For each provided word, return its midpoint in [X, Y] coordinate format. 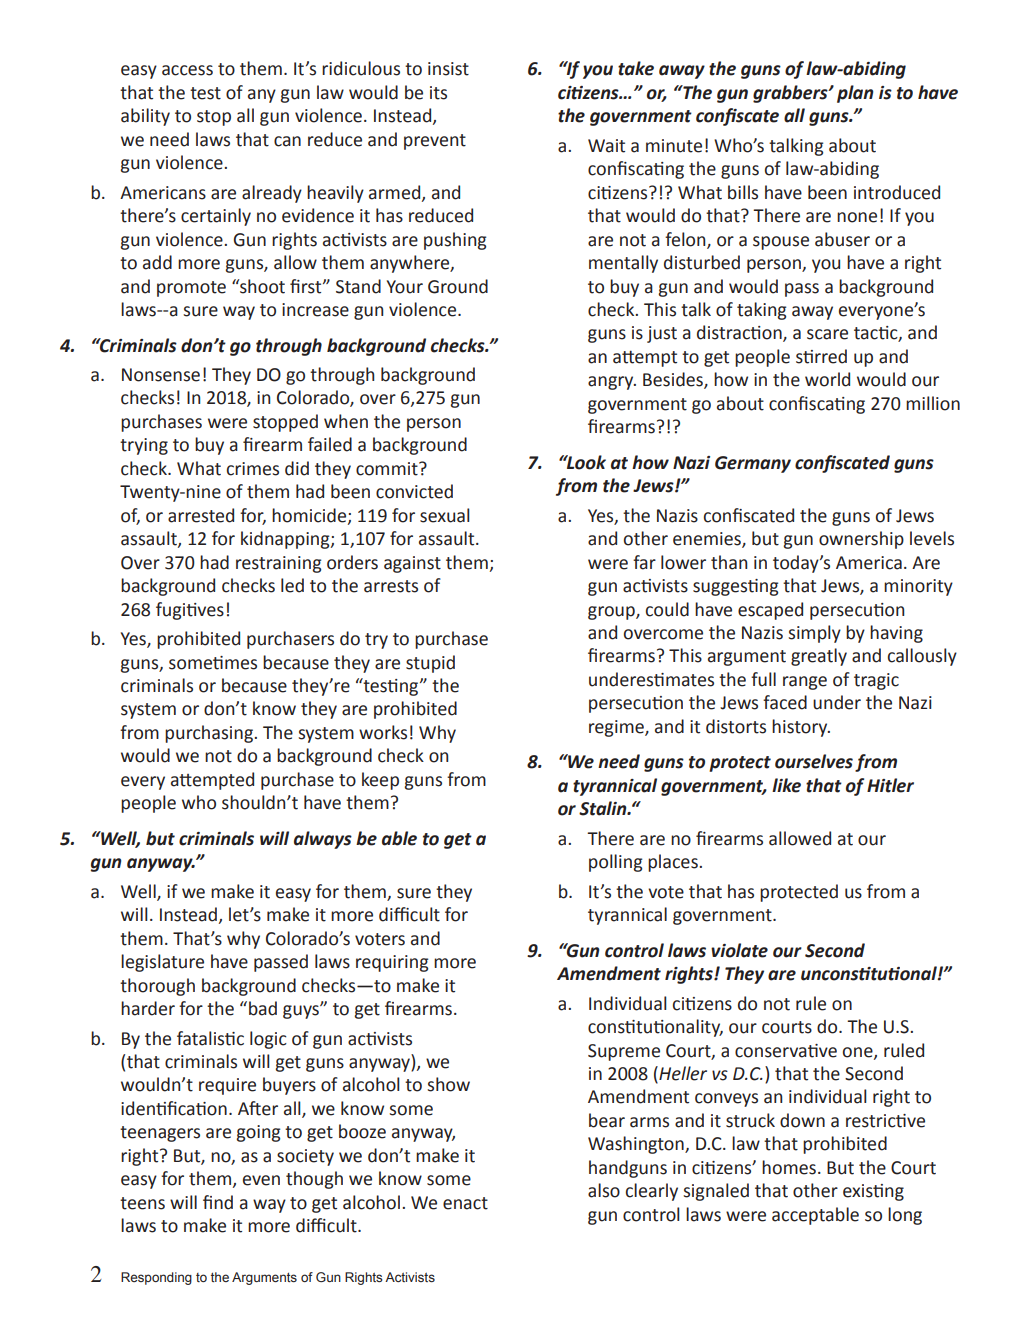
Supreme [624, 1052]
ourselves [814, 761]
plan [855, 94]
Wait [606, 146]
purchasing [210, 734]
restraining [278, 564]
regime [617, 728]
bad [263, 1008]
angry [612, 383]
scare [827, 334]
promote [191, 289]
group [612, 613]
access [187, 70]
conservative [786, 1051]
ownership [861, 540]
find [218, 1202]
